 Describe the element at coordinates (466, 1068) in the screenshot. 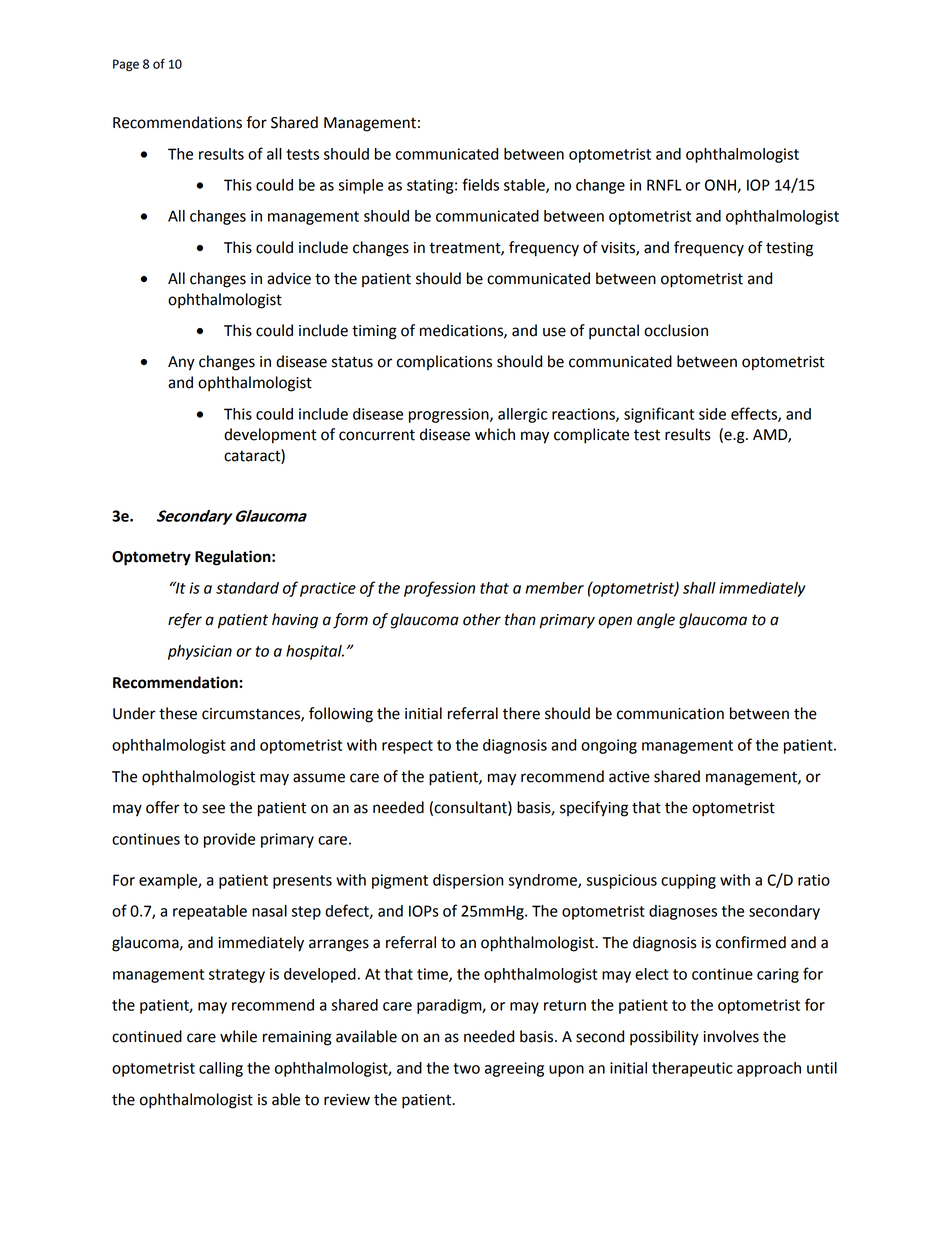

I see `two` at that location.
